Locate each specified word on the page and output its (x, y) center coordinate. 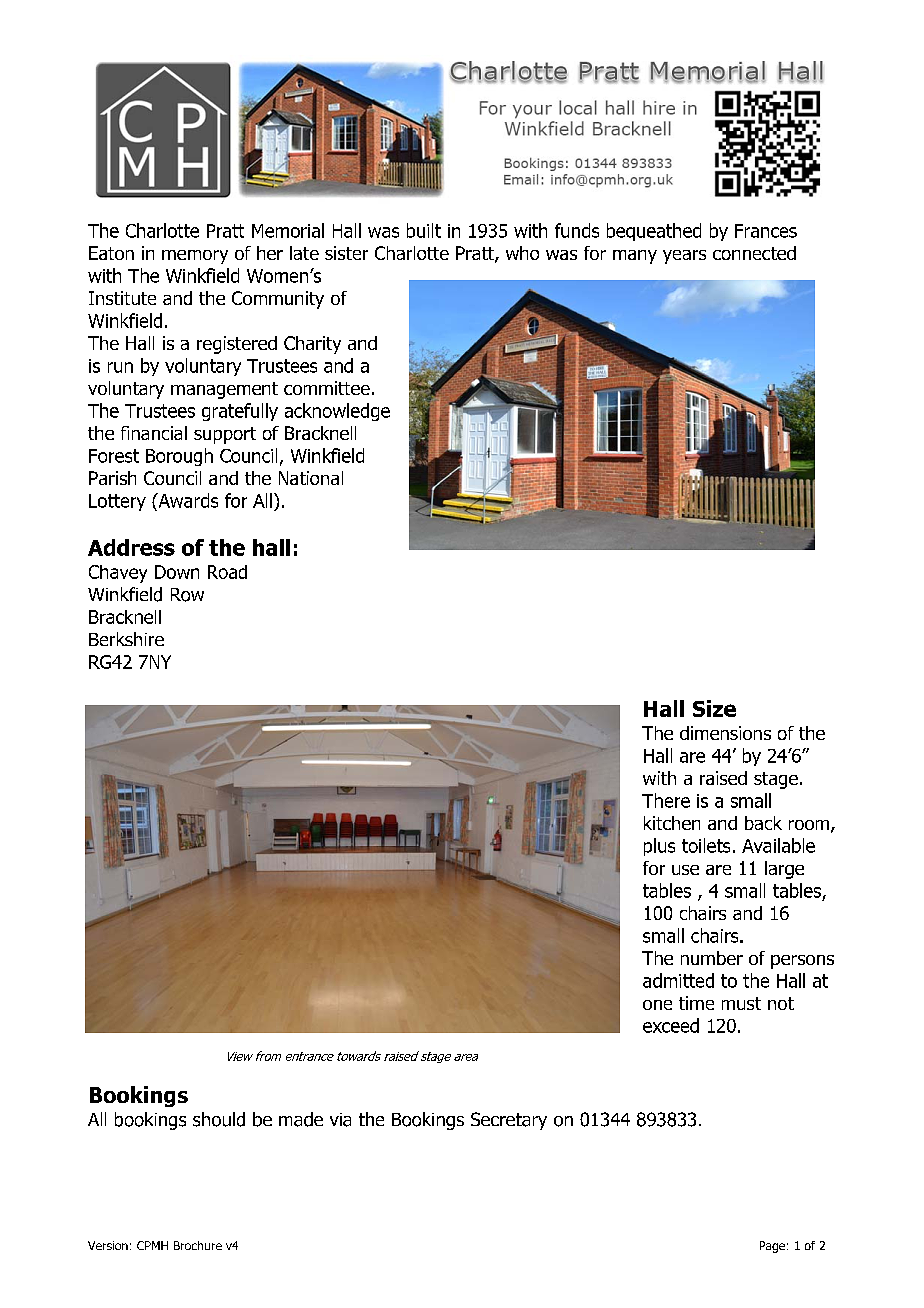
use (685, 870)
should (219, 1119)
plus (659, 847)
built (424, 230)
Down (177, 572)
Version (108, 1245)
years (684, 257)
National (311, 478)
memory (195, 257)
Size (714, 708)
